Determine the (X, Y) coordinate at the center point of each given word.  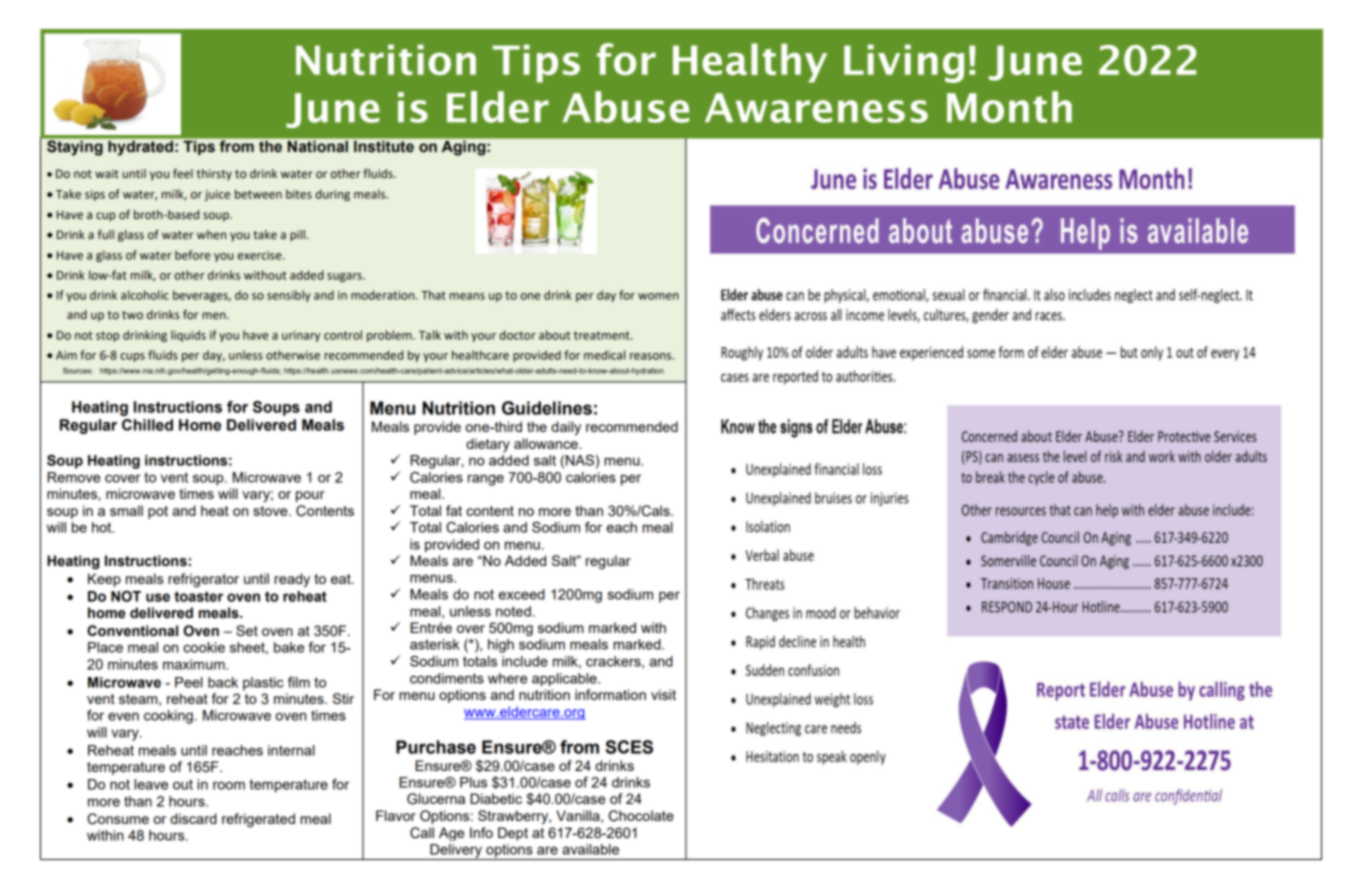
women (658, 296)
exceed (522, 594)
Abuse (626, 107)
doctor (518, 335)
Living (904, 63)
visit (663, 694)
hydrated (140, 148)
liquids (188, 336)
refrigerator (203, 580)
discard (193, 818)
